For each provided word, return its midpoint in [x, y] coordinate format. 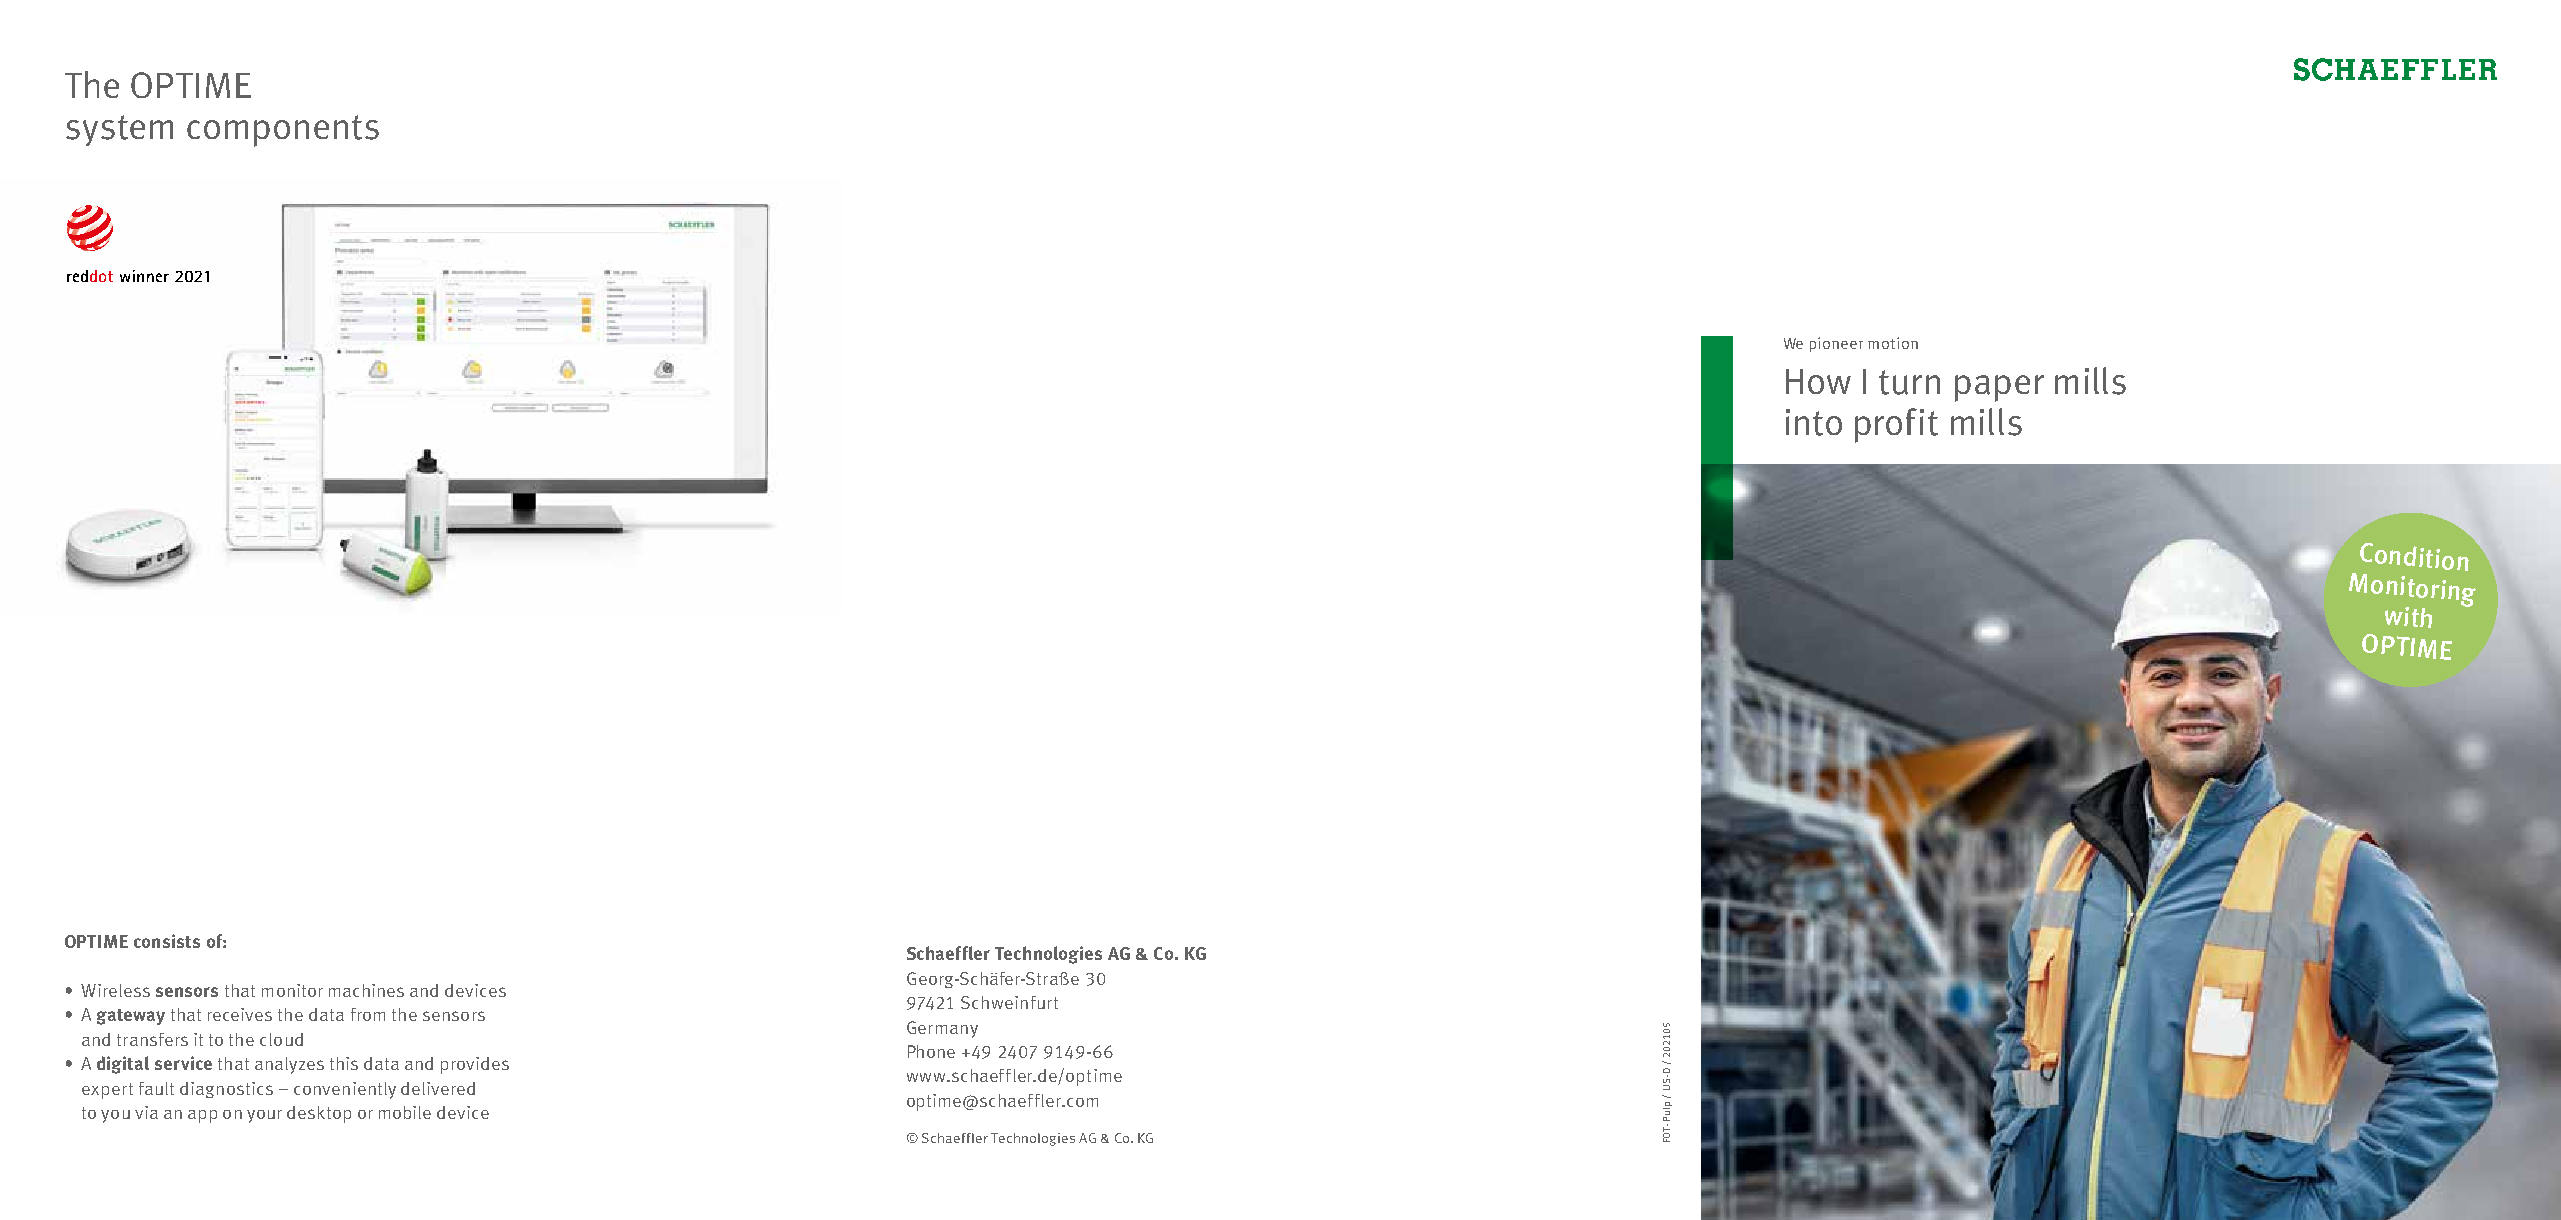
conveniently [345, 1090]
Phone [931, 1051]
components [283, 131]
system [119, 130]
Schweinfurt [1009, 1002]
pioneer [1836, 344]
